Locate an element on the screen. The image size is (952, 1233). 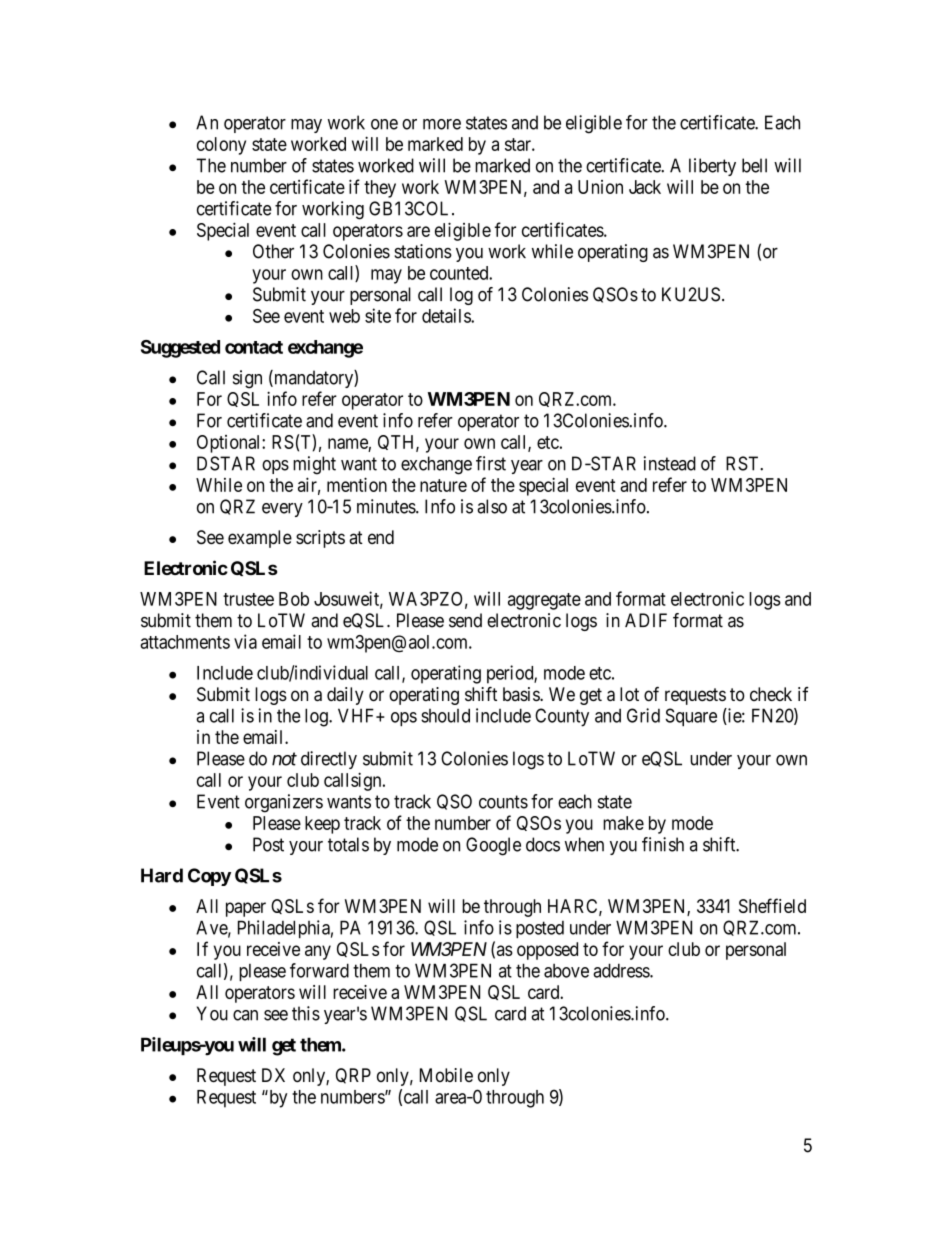
instead is located at coordinates (670, 463).
